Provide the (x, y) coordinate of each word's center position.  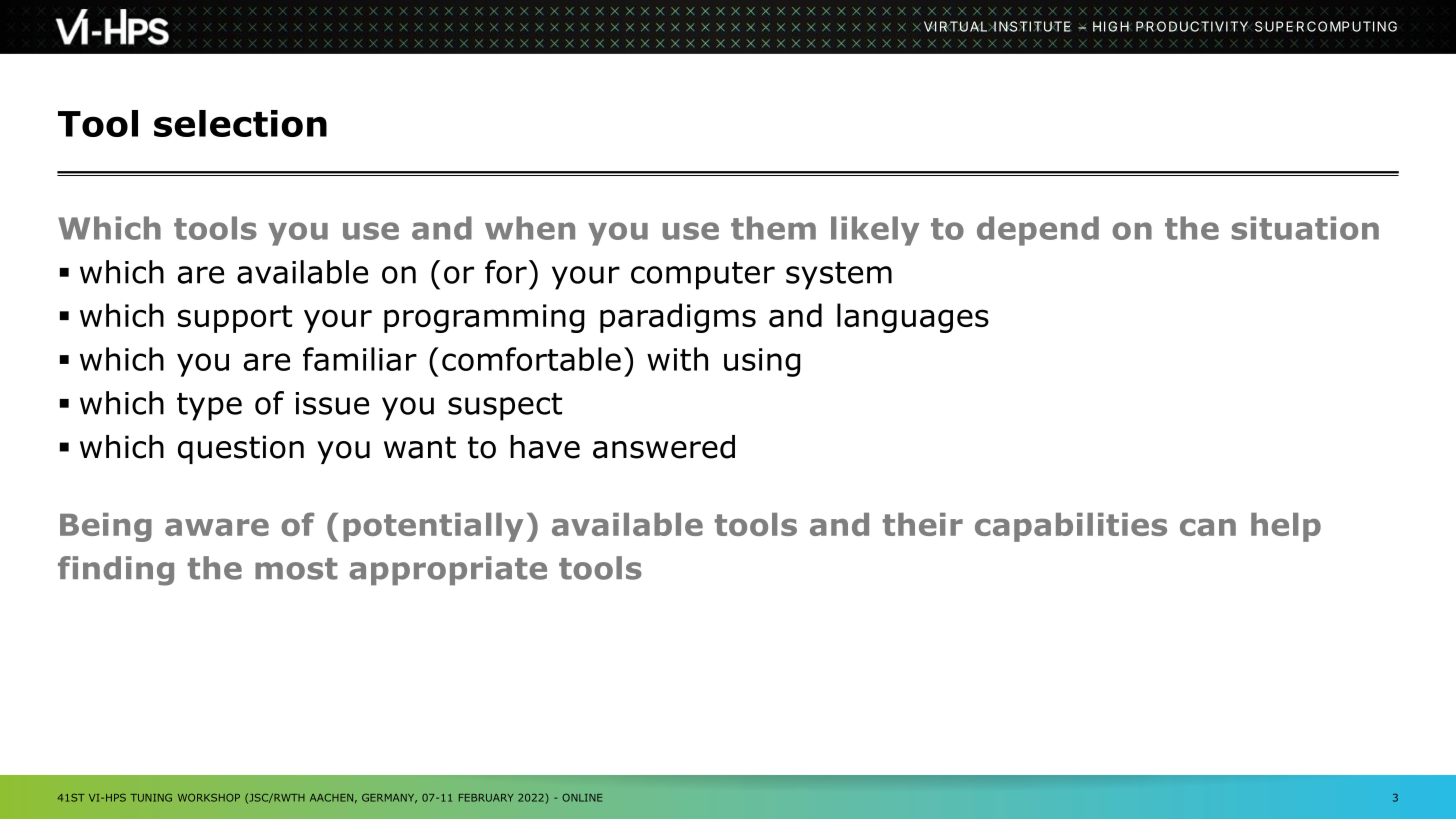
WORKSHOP (209, 798)
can (1208, 527)
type (209, 407)
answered (664, 447)
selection (240, 123)
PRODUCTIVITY (1192, 26)
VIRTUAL (957, 26)
